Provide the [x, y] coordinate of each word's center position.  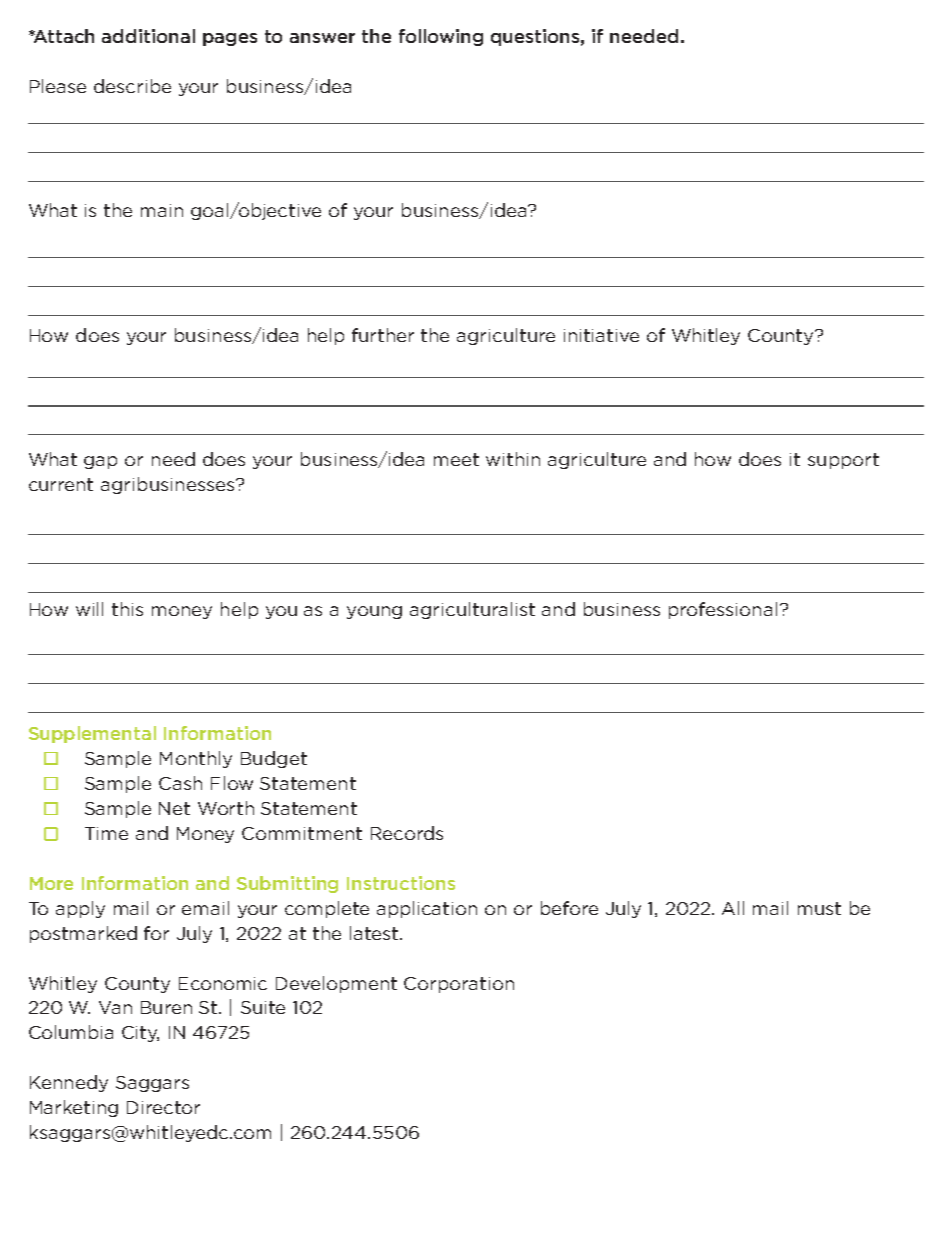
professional [723, 610]
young [374, 612]
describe [132, 86]
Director [163, 1107]
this [127, 609]
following [441, 37]
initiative [601, 335]
